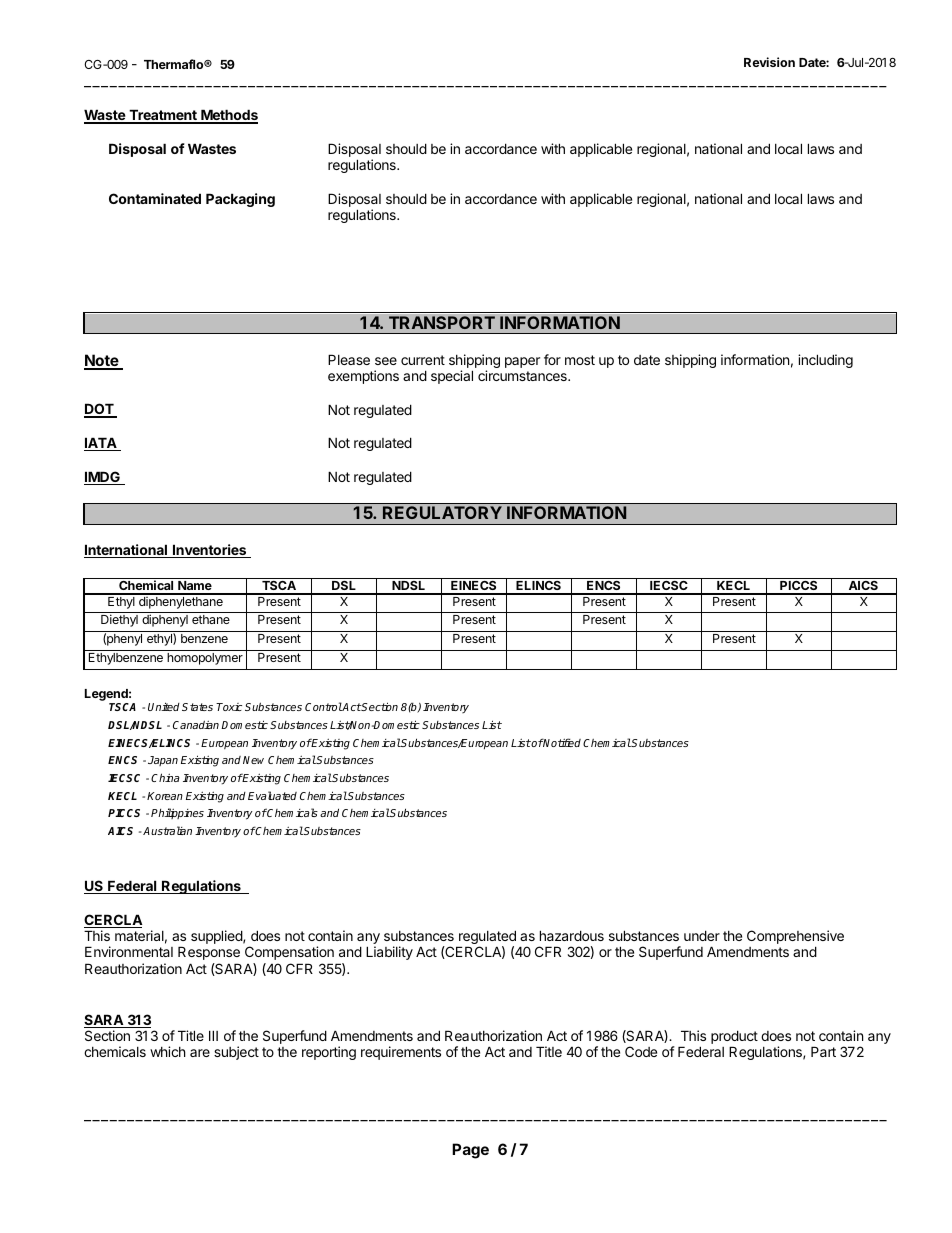 This document has width=952, height=1233. I want to click on Methods, so click(228, 116).
